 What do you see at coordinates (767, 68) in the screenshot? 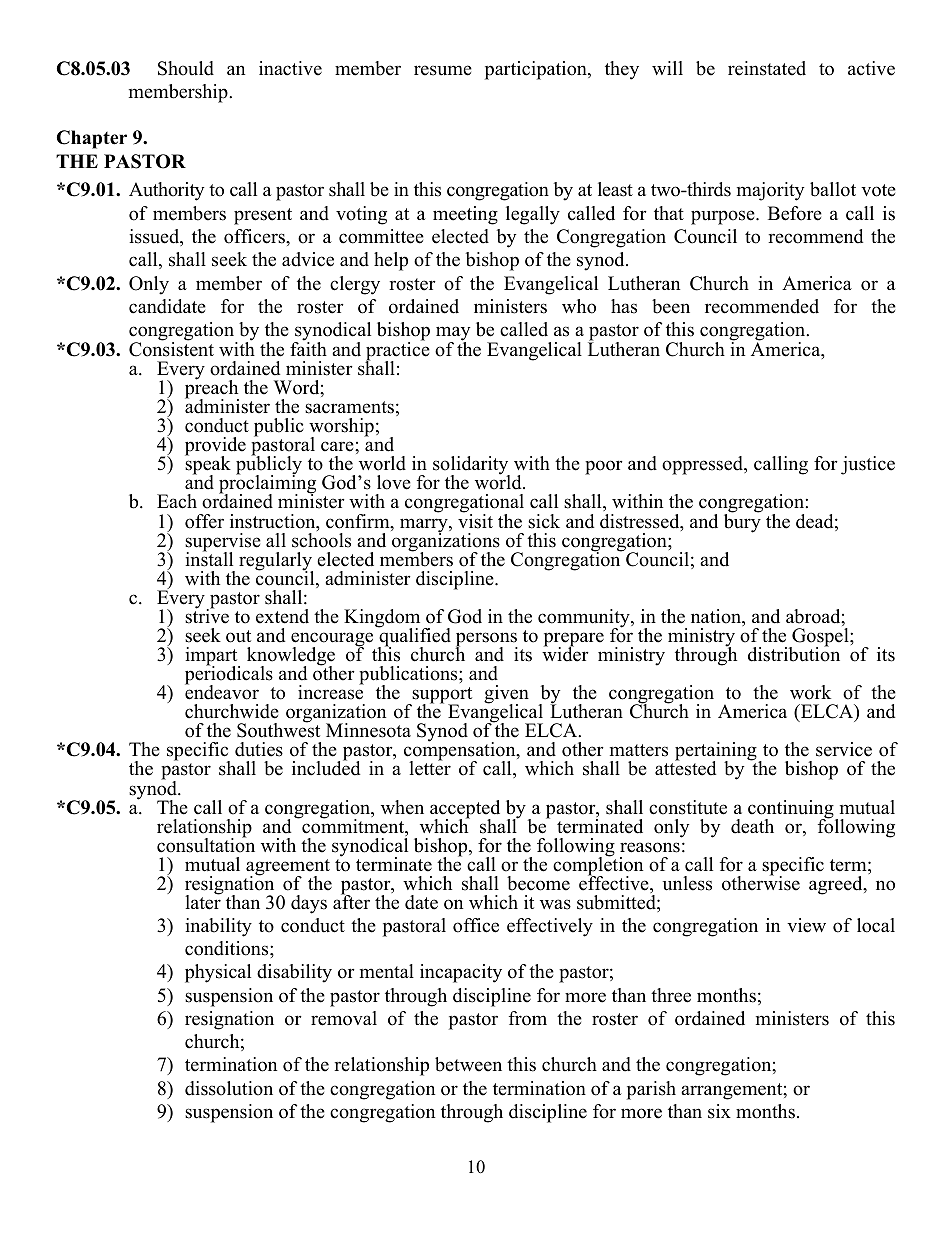
I see `reinstated` at bounding box center [767, 68].
